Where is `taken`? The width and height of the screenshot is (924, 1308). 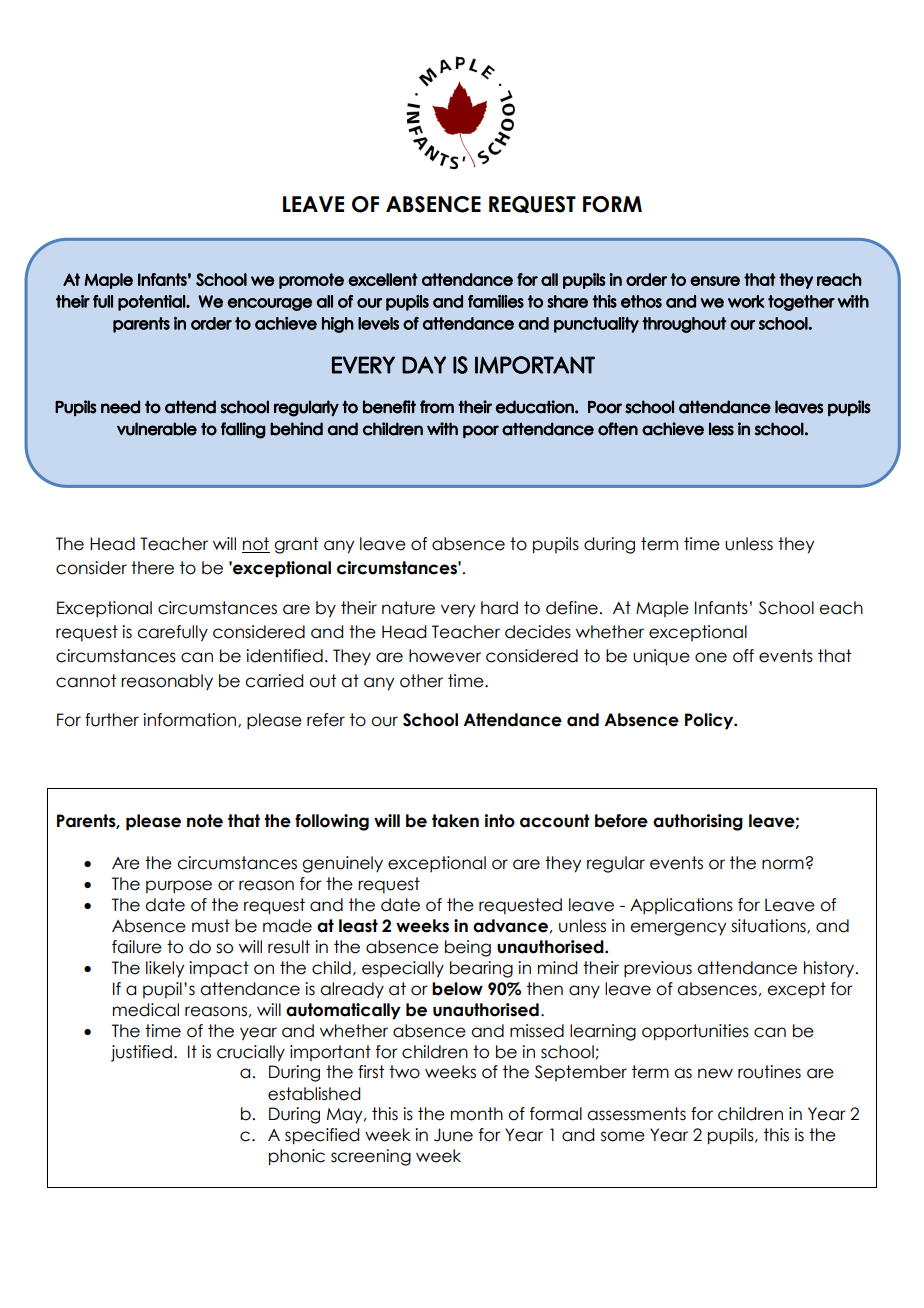
taken is located at coordinates (455, 821).
